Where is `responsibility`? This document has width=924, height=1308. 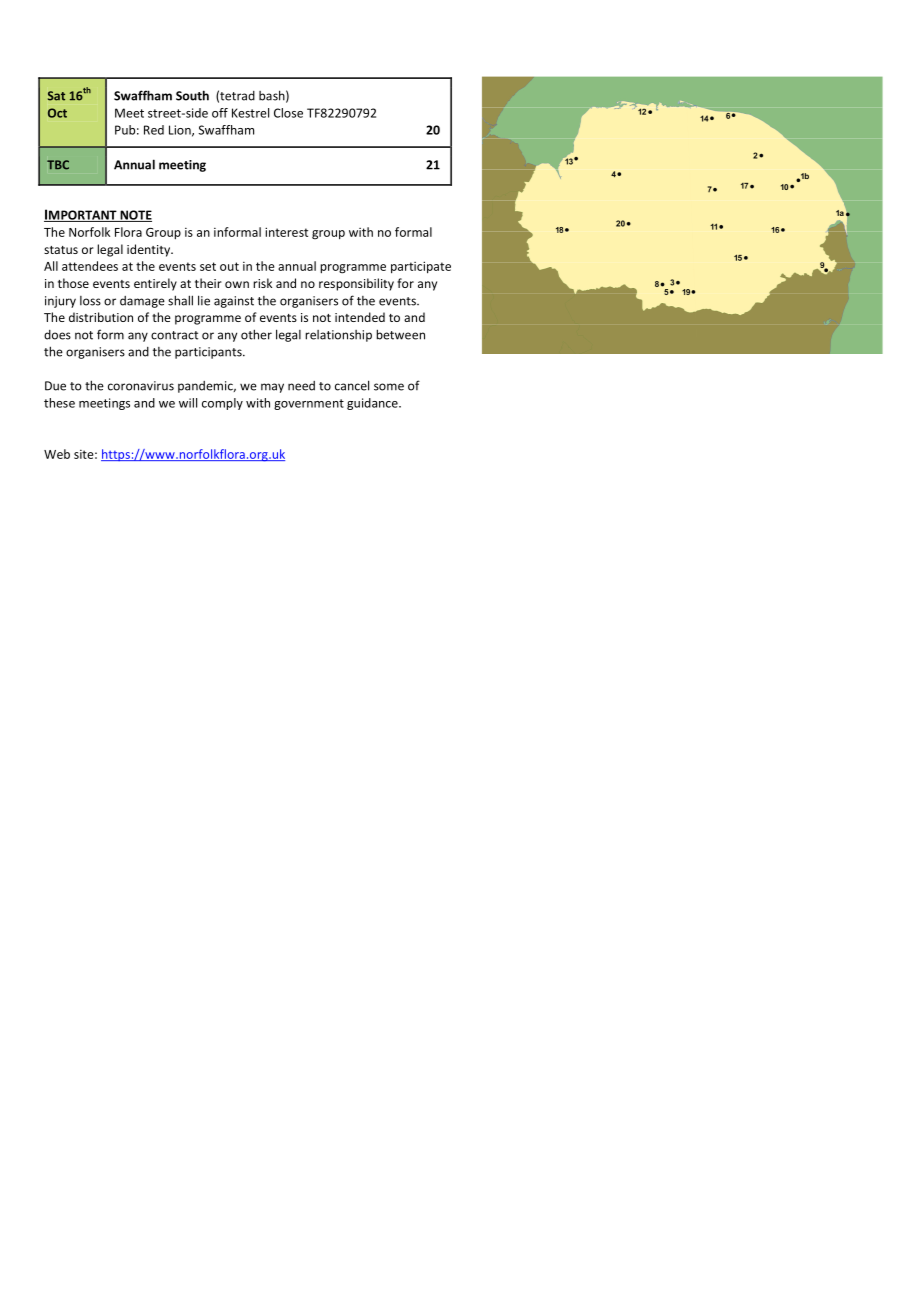 responsibility is located at coordinates (356, 284).
